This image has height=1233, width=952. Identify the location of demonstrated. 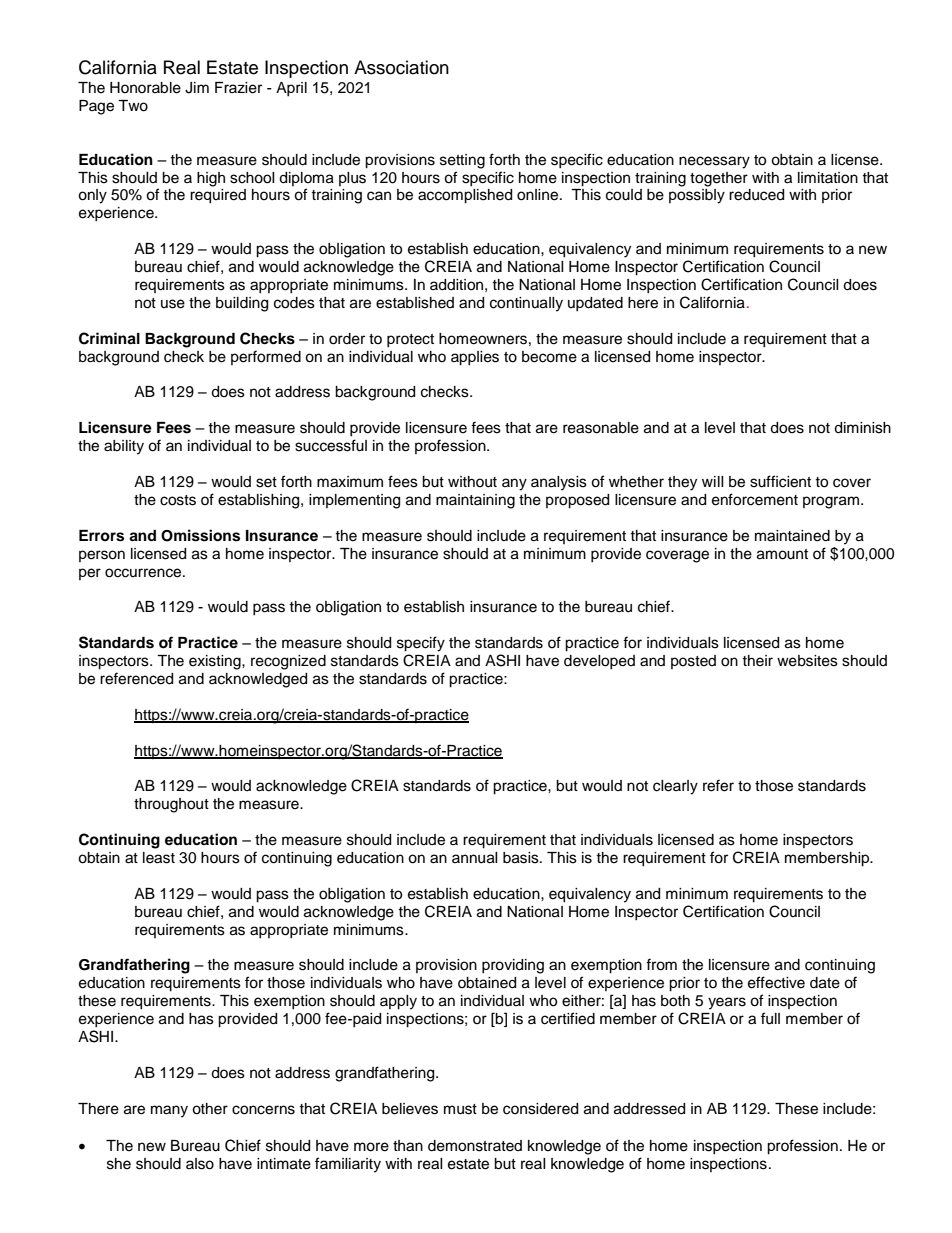
(475, 1146).
